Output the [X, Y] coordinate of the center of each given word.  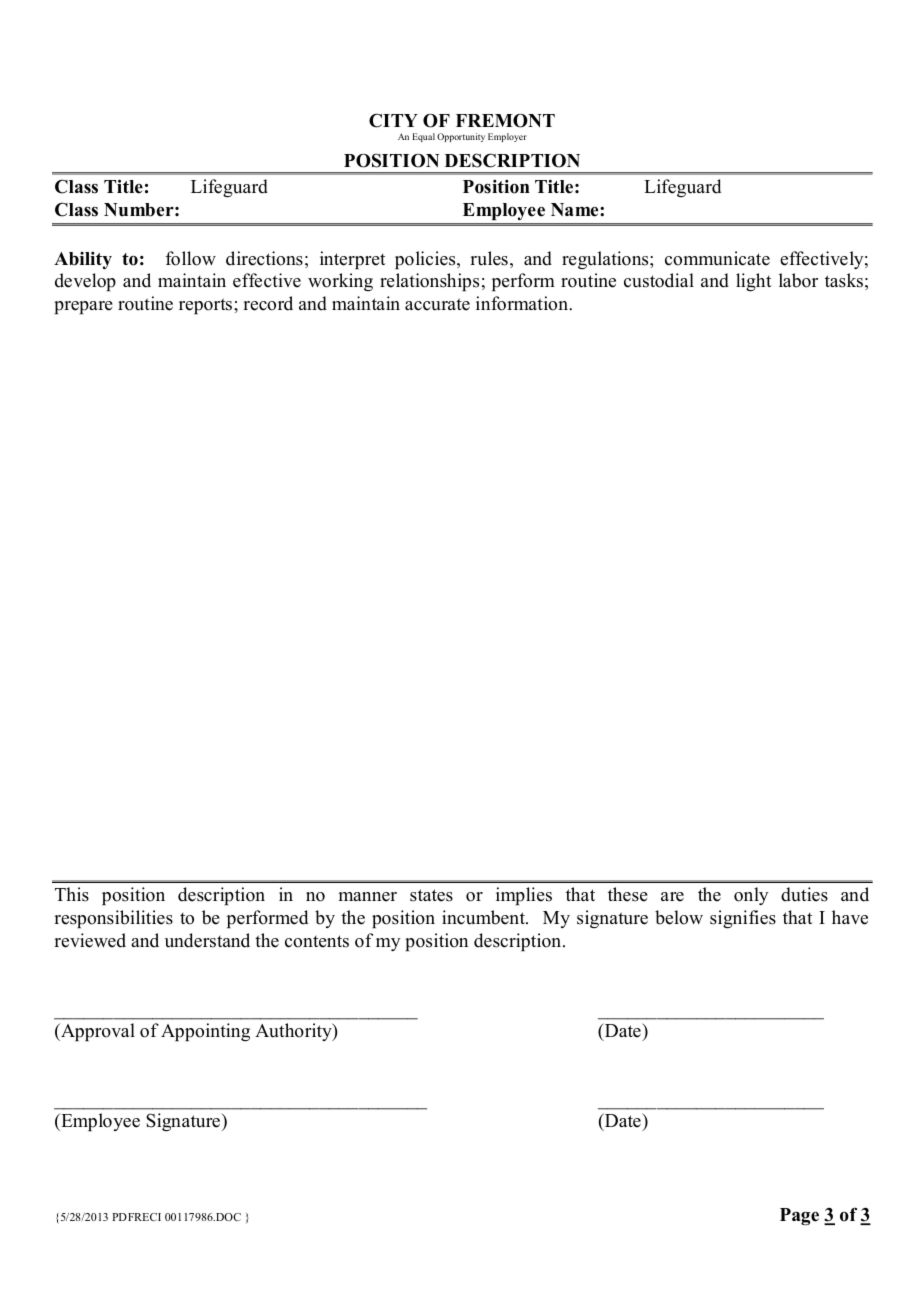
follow [191, 258]
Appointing [205, 1032]
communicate [717, 258]
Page [799, 1217]
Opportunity [461, 137]
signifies [743, 919]
